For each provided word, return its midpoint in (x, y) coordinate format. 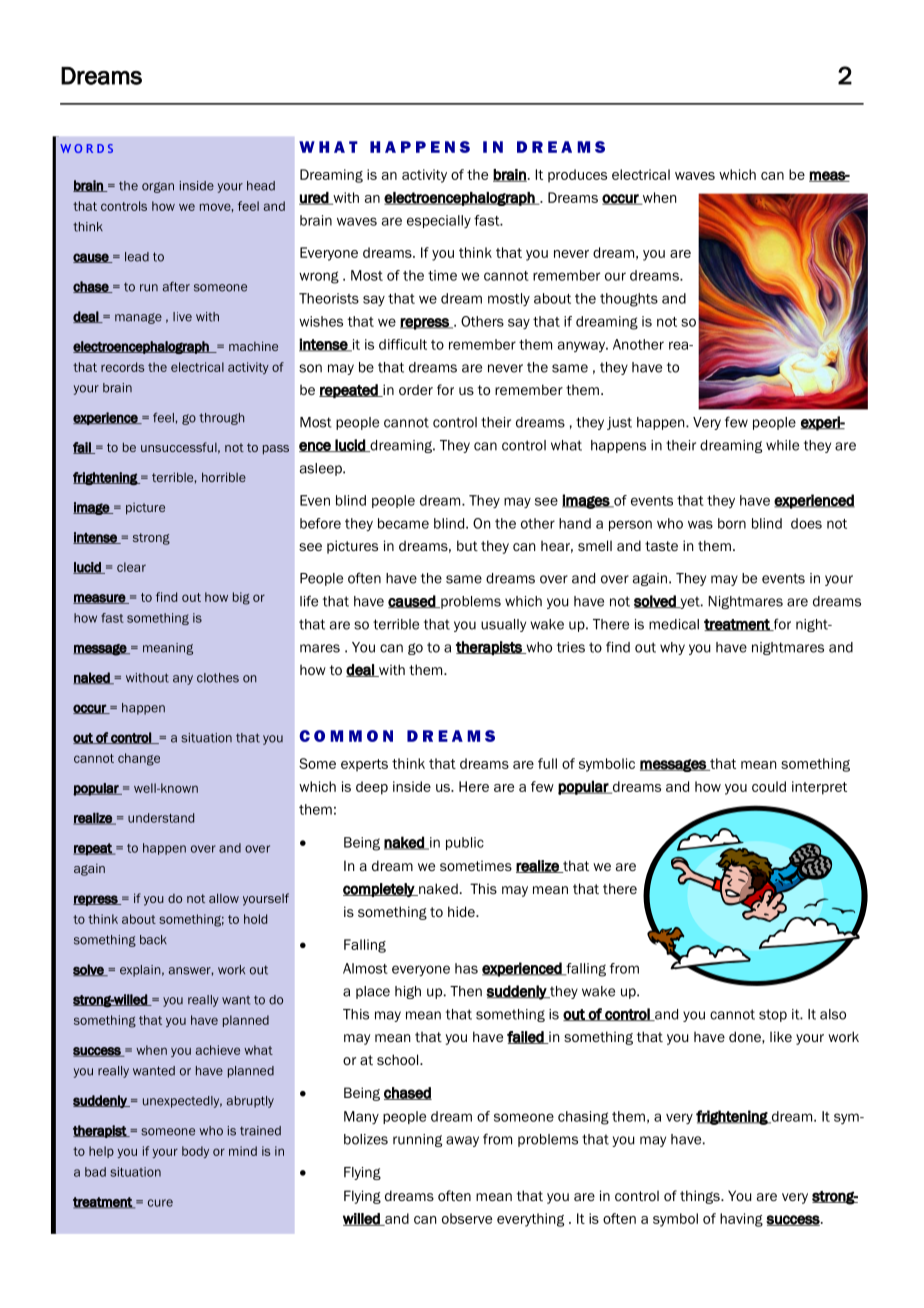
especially (439, 222)
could (769, 786)
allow (224, 898)
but (467, 545)
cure (160, 1203)
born (732, 523)
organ (158, 187)
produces (577, 176)
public (465, 843)
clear (131, 567)
